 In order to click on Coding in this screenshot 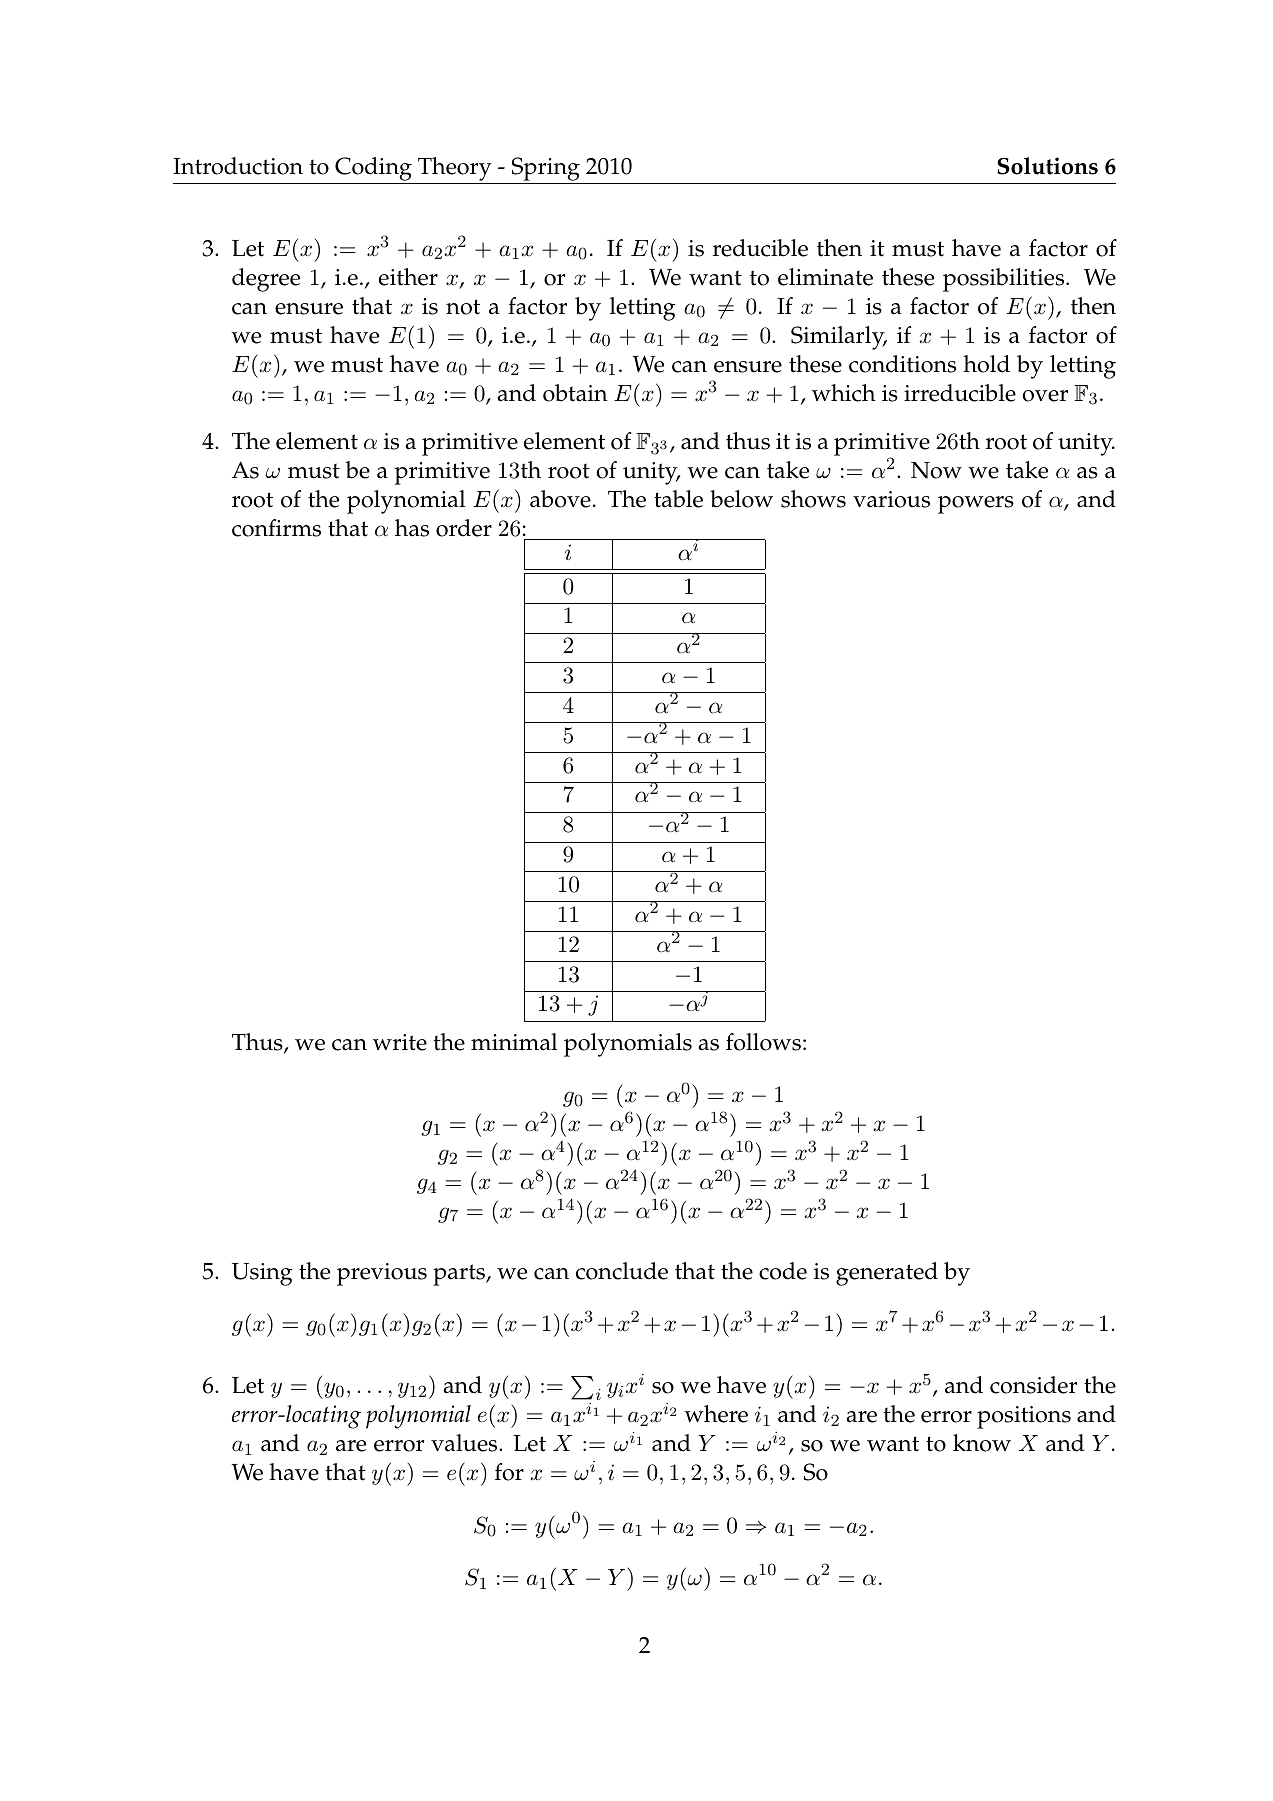, I will do `click(373, 169)`.
